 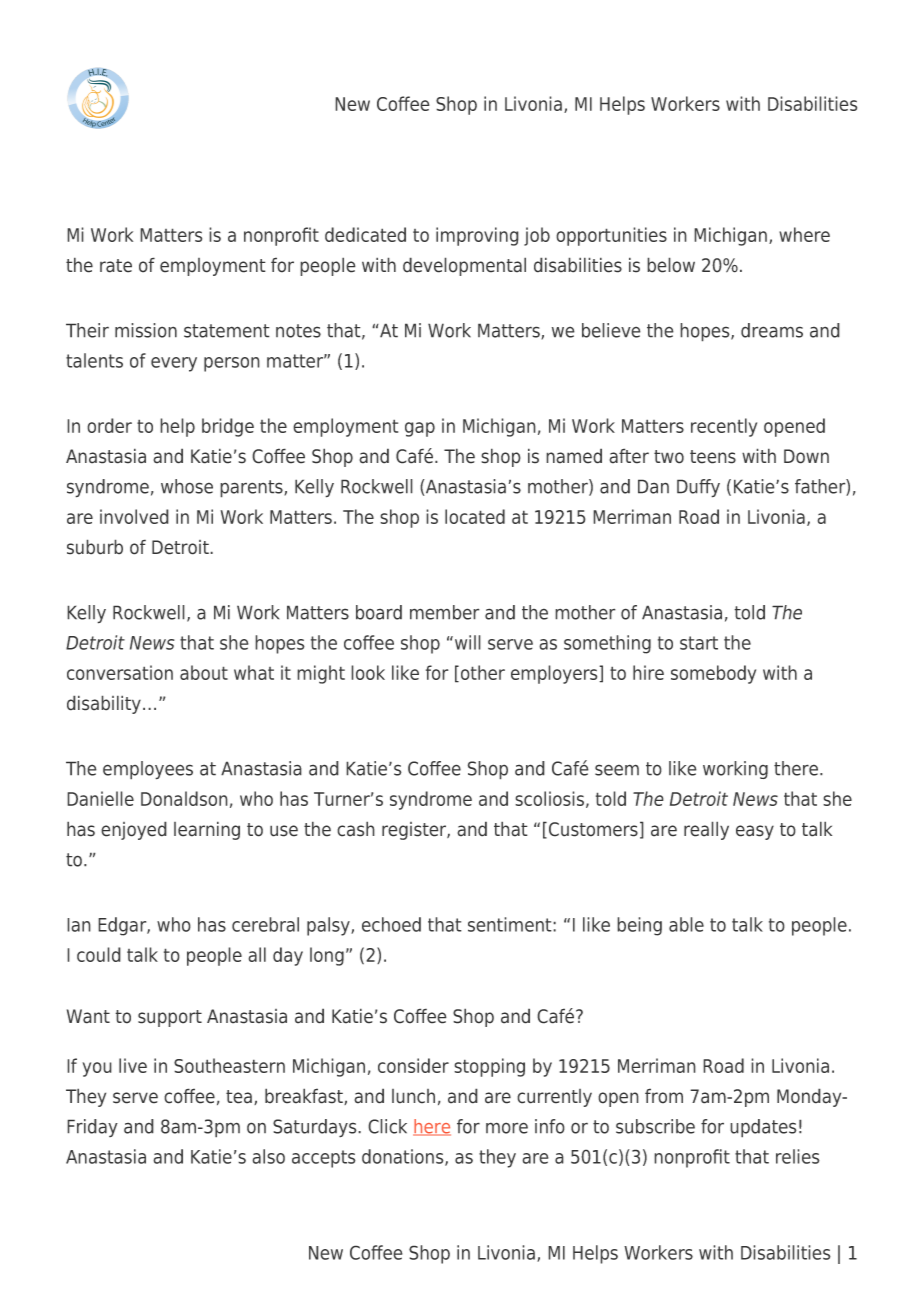 What do you see at coordinates (387, 1126) in the screenshot?
I see `Click` at bounding box center [387, 1126].
